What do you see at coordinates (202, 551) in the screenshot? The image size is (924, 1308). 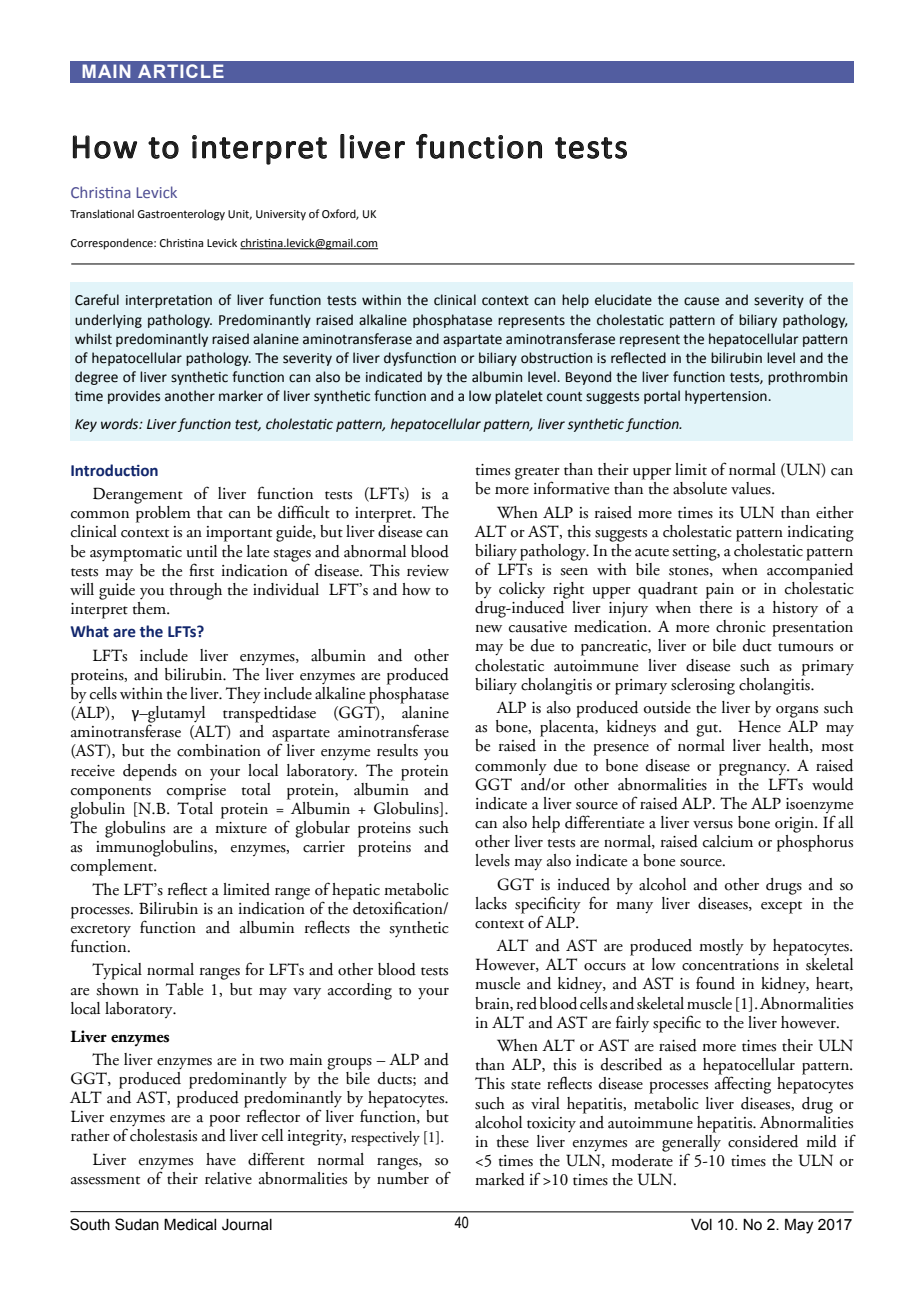 I see `until` at bounding box center [202, 551].
